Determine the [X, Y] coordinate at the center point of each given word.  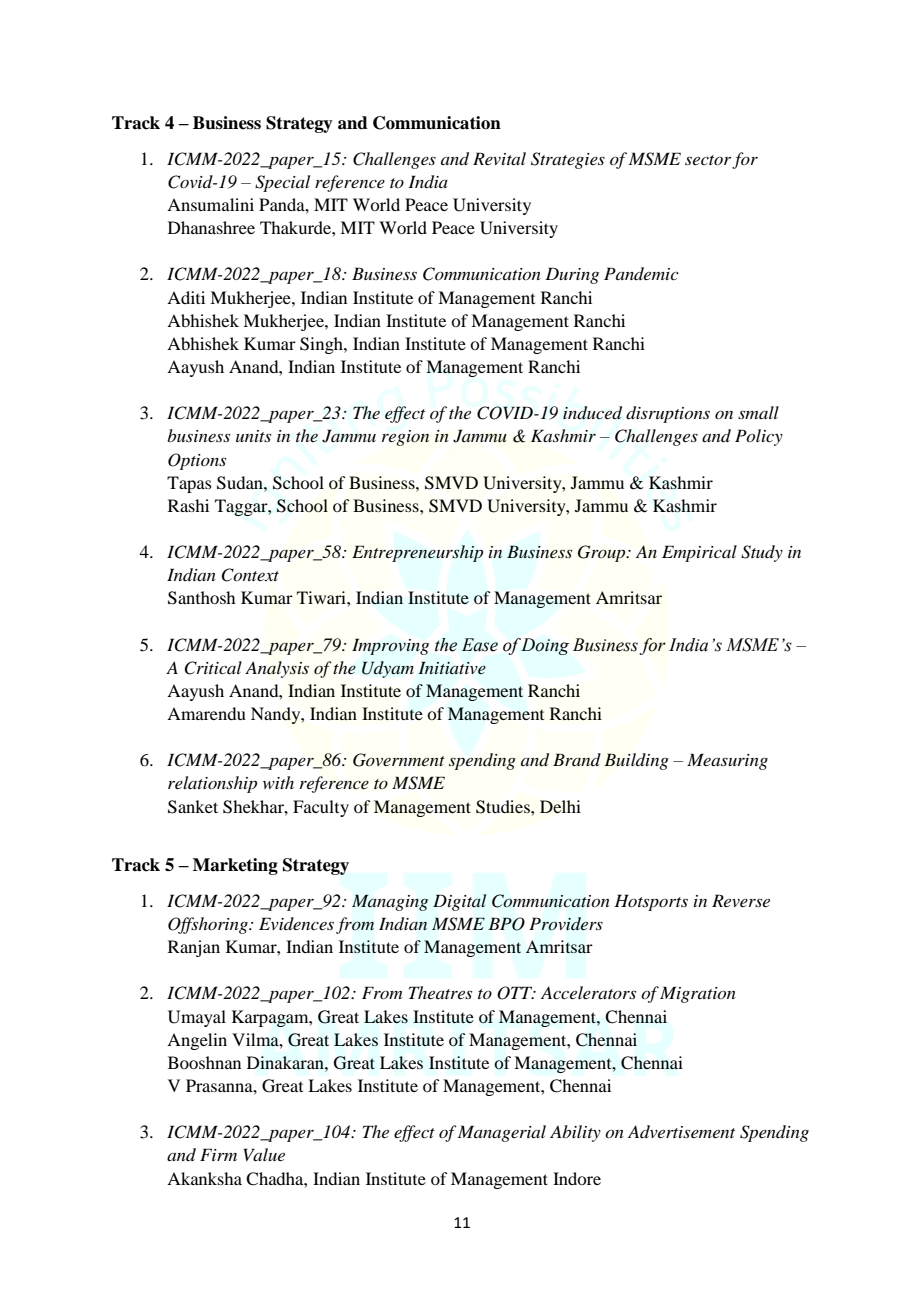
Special [282, 183]
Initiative [452, 667]
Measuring [727, 761]
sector [709, 161]
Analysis [277, 669]
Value [264, 1154]
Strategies [568, 160]
